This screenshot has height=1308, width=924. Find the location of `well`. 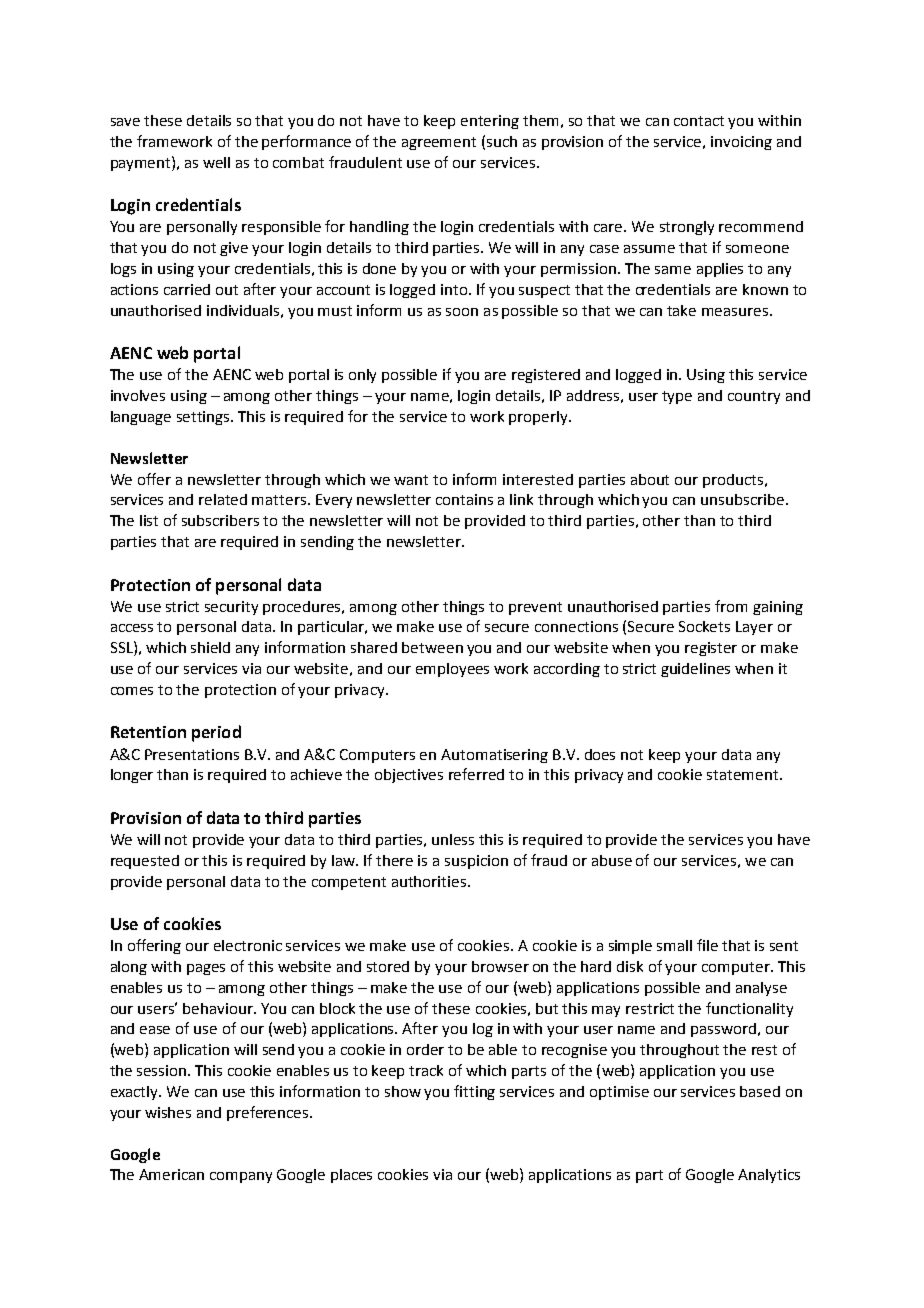

well is located at coordinates (216, 162).
